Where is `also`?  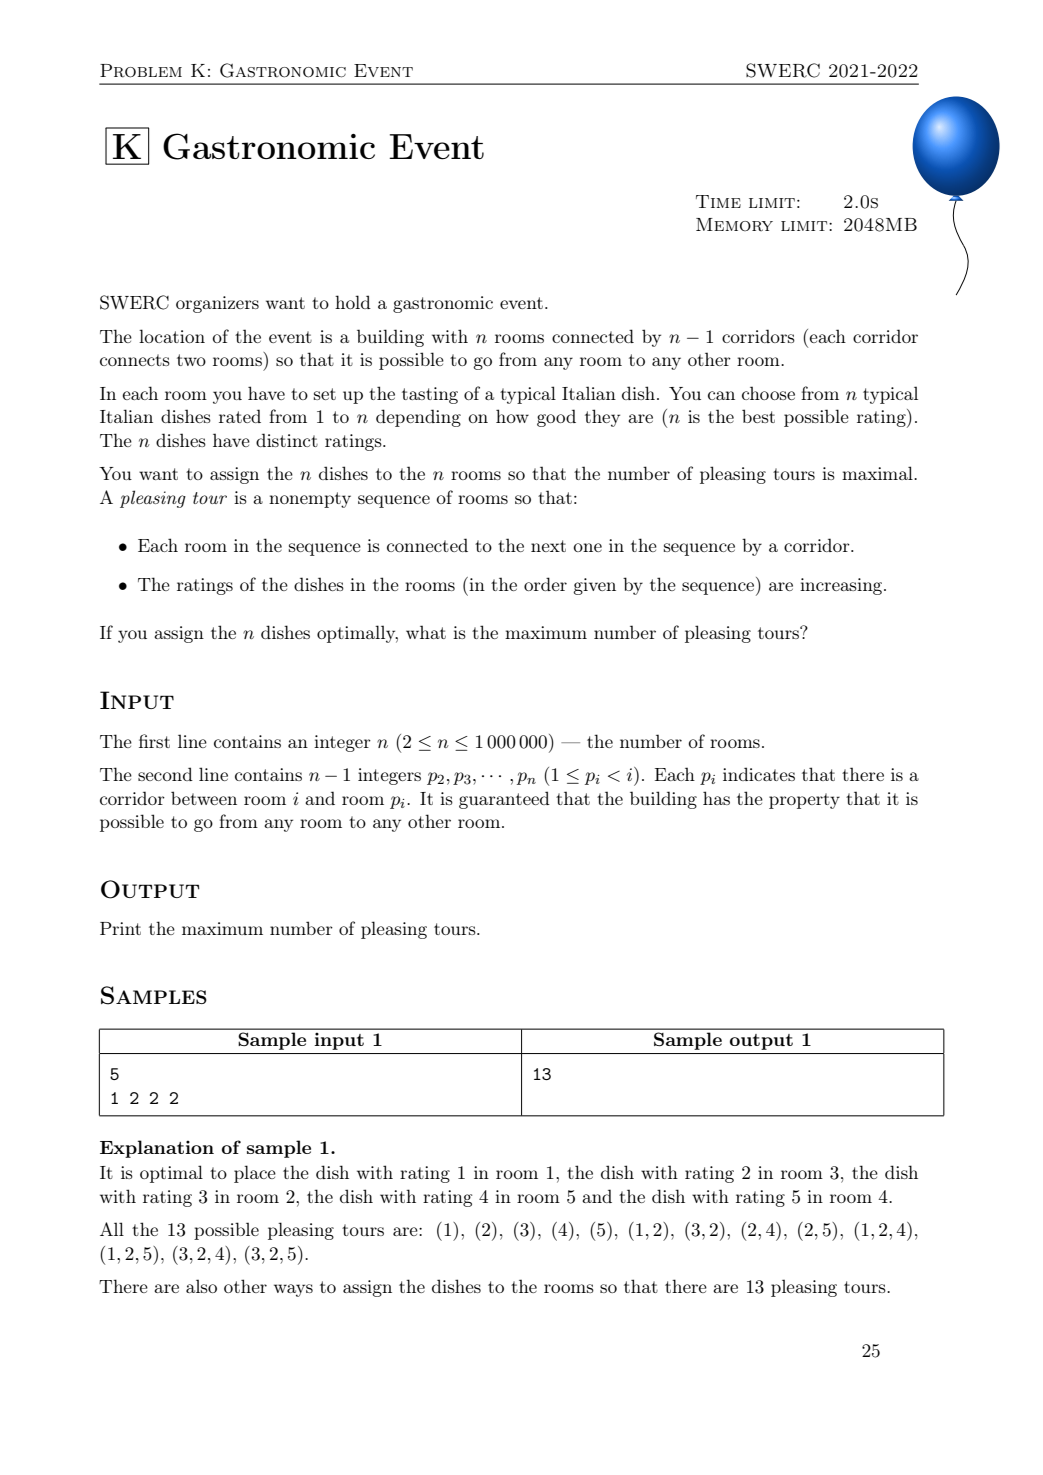
also is located at coordinates (201, 1286).
